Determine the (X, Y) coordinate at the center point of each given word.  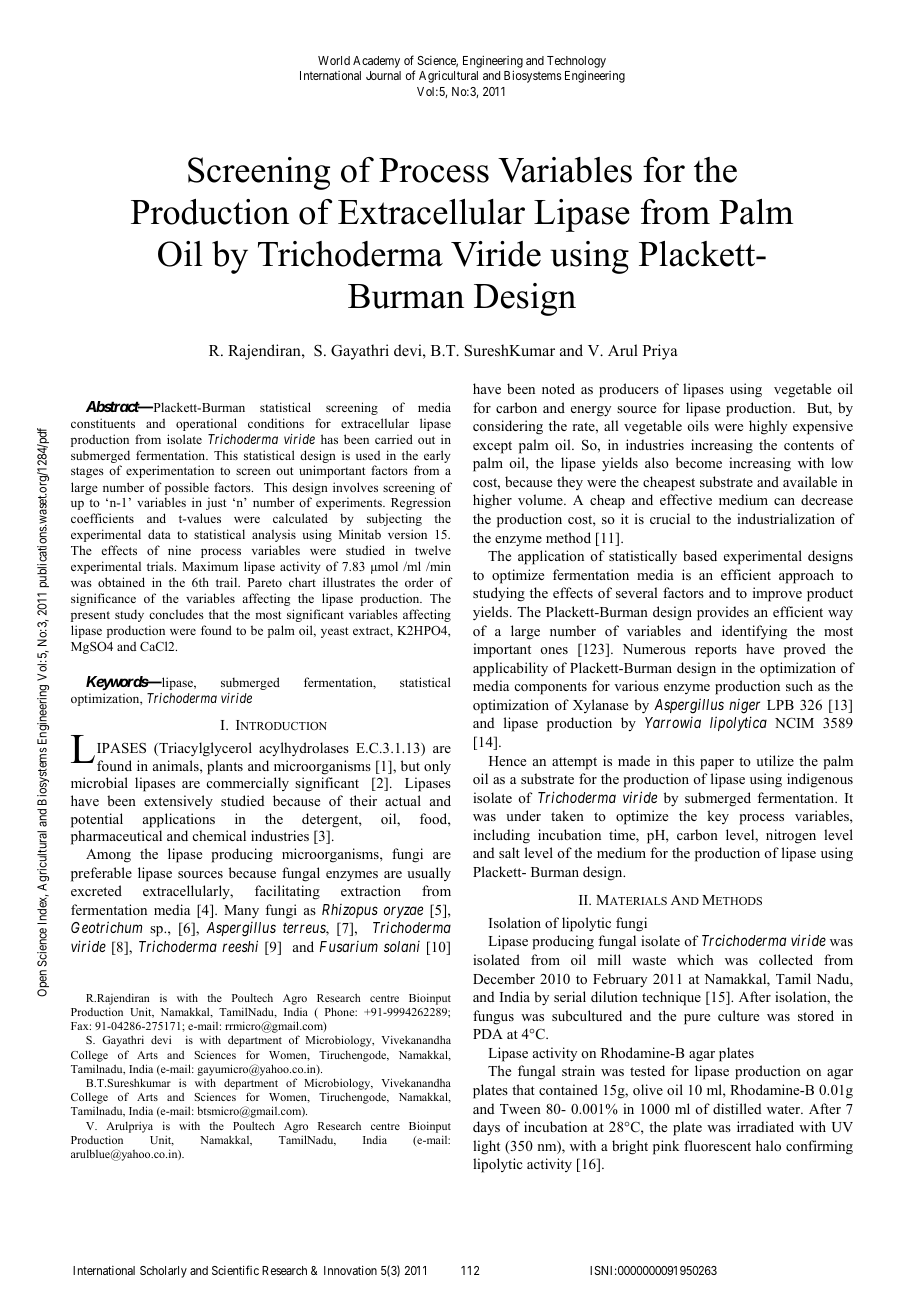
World (334, 60)
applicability (510, 669)
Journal (383, 75)
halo (768, 1145)
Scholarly (163, 1272)
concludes (176, 614)
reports (716, 651)
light (486, 1147)
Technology (576, 62)
